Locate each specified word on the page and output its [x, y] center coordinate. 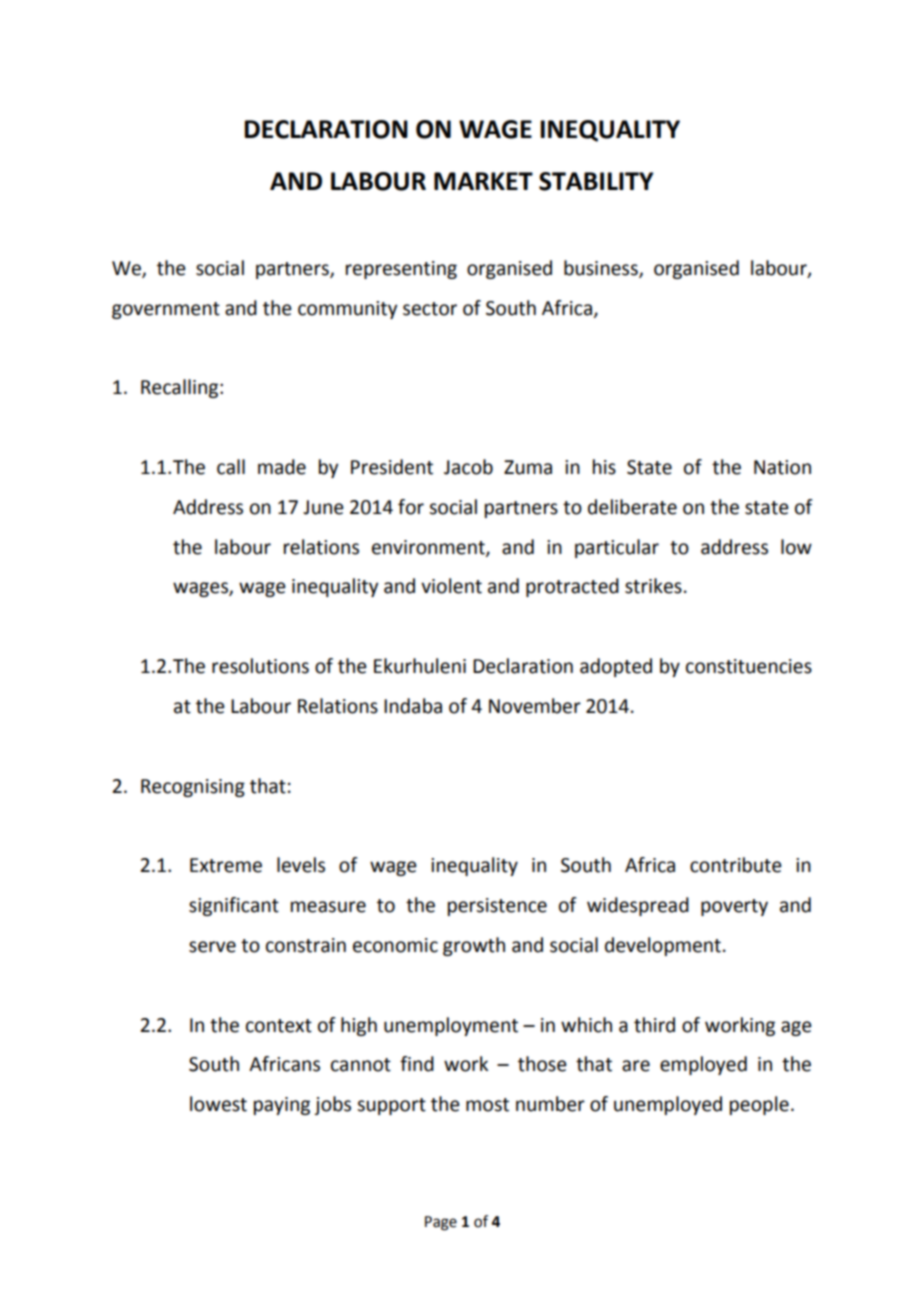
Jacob [468, 467]
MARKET [483, 181]
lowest [218, 1104]
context [279, 1026]
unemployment [451, 1026]
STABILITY [596, 181]
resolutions [260, 666]
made [282, 467]
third [654, 1025]
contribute [736, 865]
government [166, 310]
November [535, 706]
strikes [653, 586]
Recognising [193, 788]
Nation [782, 467]
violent [451, 586]
